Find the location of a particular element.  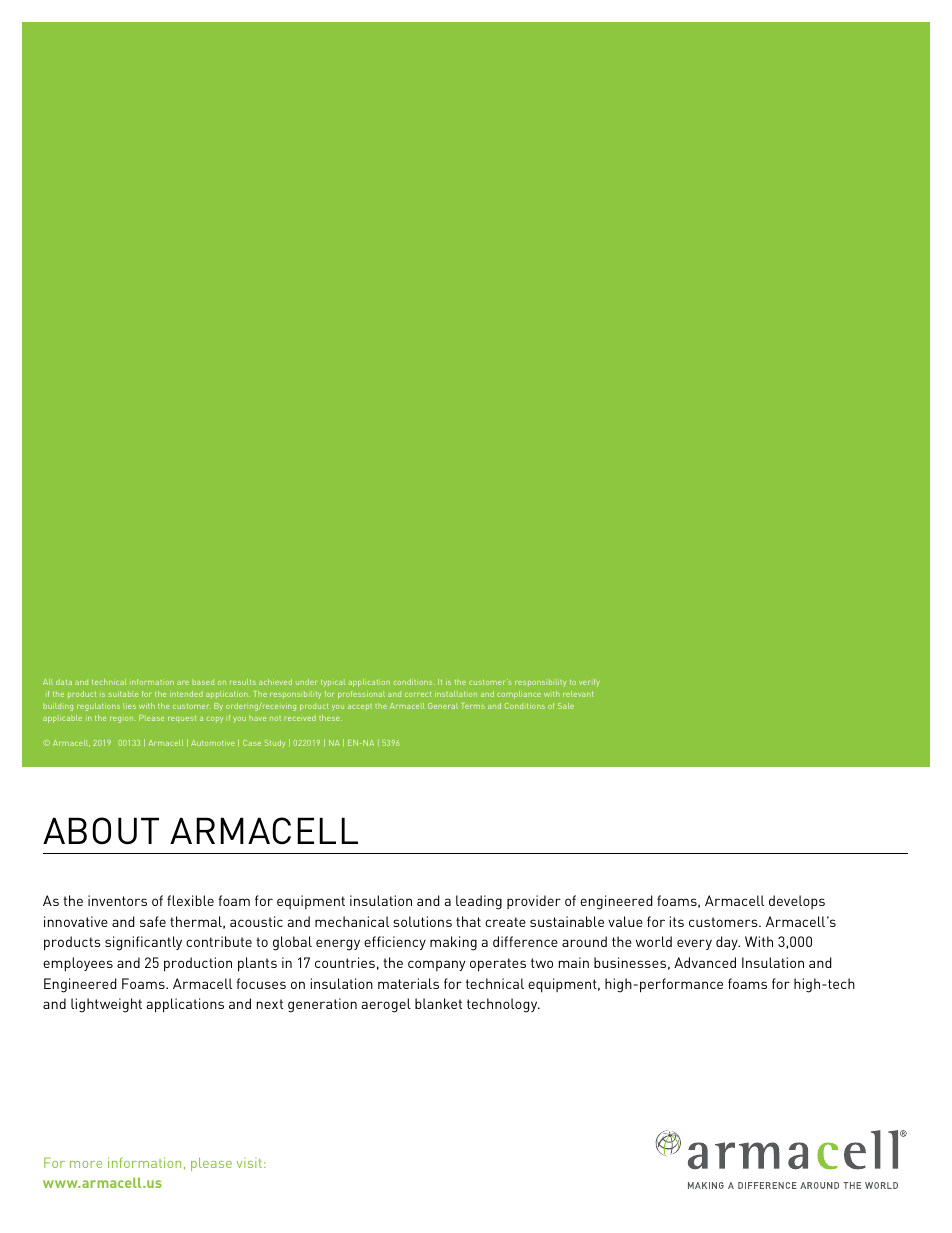

safe is located at coordinates (153, 921).
